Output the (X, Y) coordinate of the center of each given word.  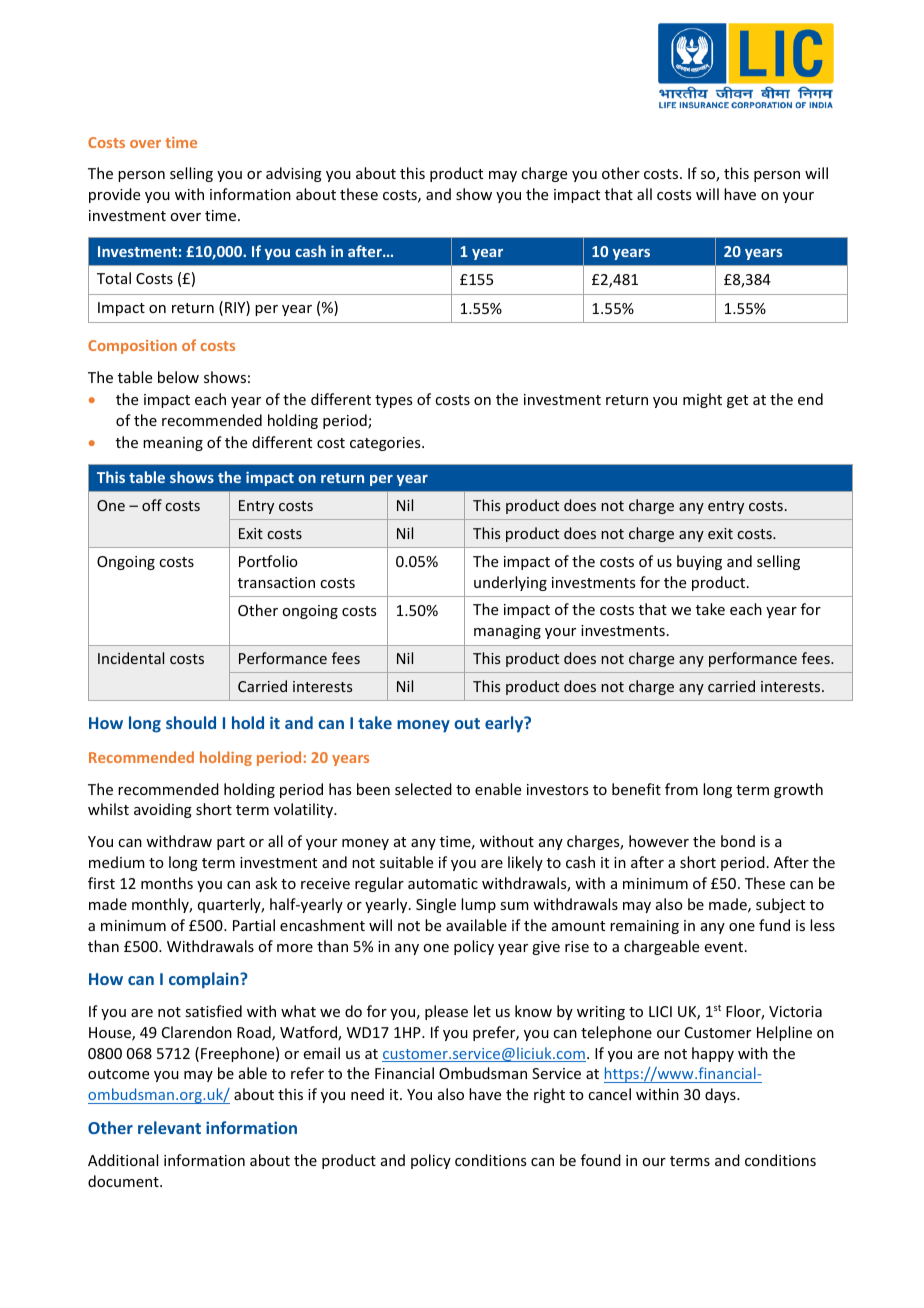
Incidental (131, 658)
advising (294, 174)
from (681, 789)
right (549, 1095)
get (737, 401)
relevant (169, 1127)
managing (507, 632)
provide (114, 195)
